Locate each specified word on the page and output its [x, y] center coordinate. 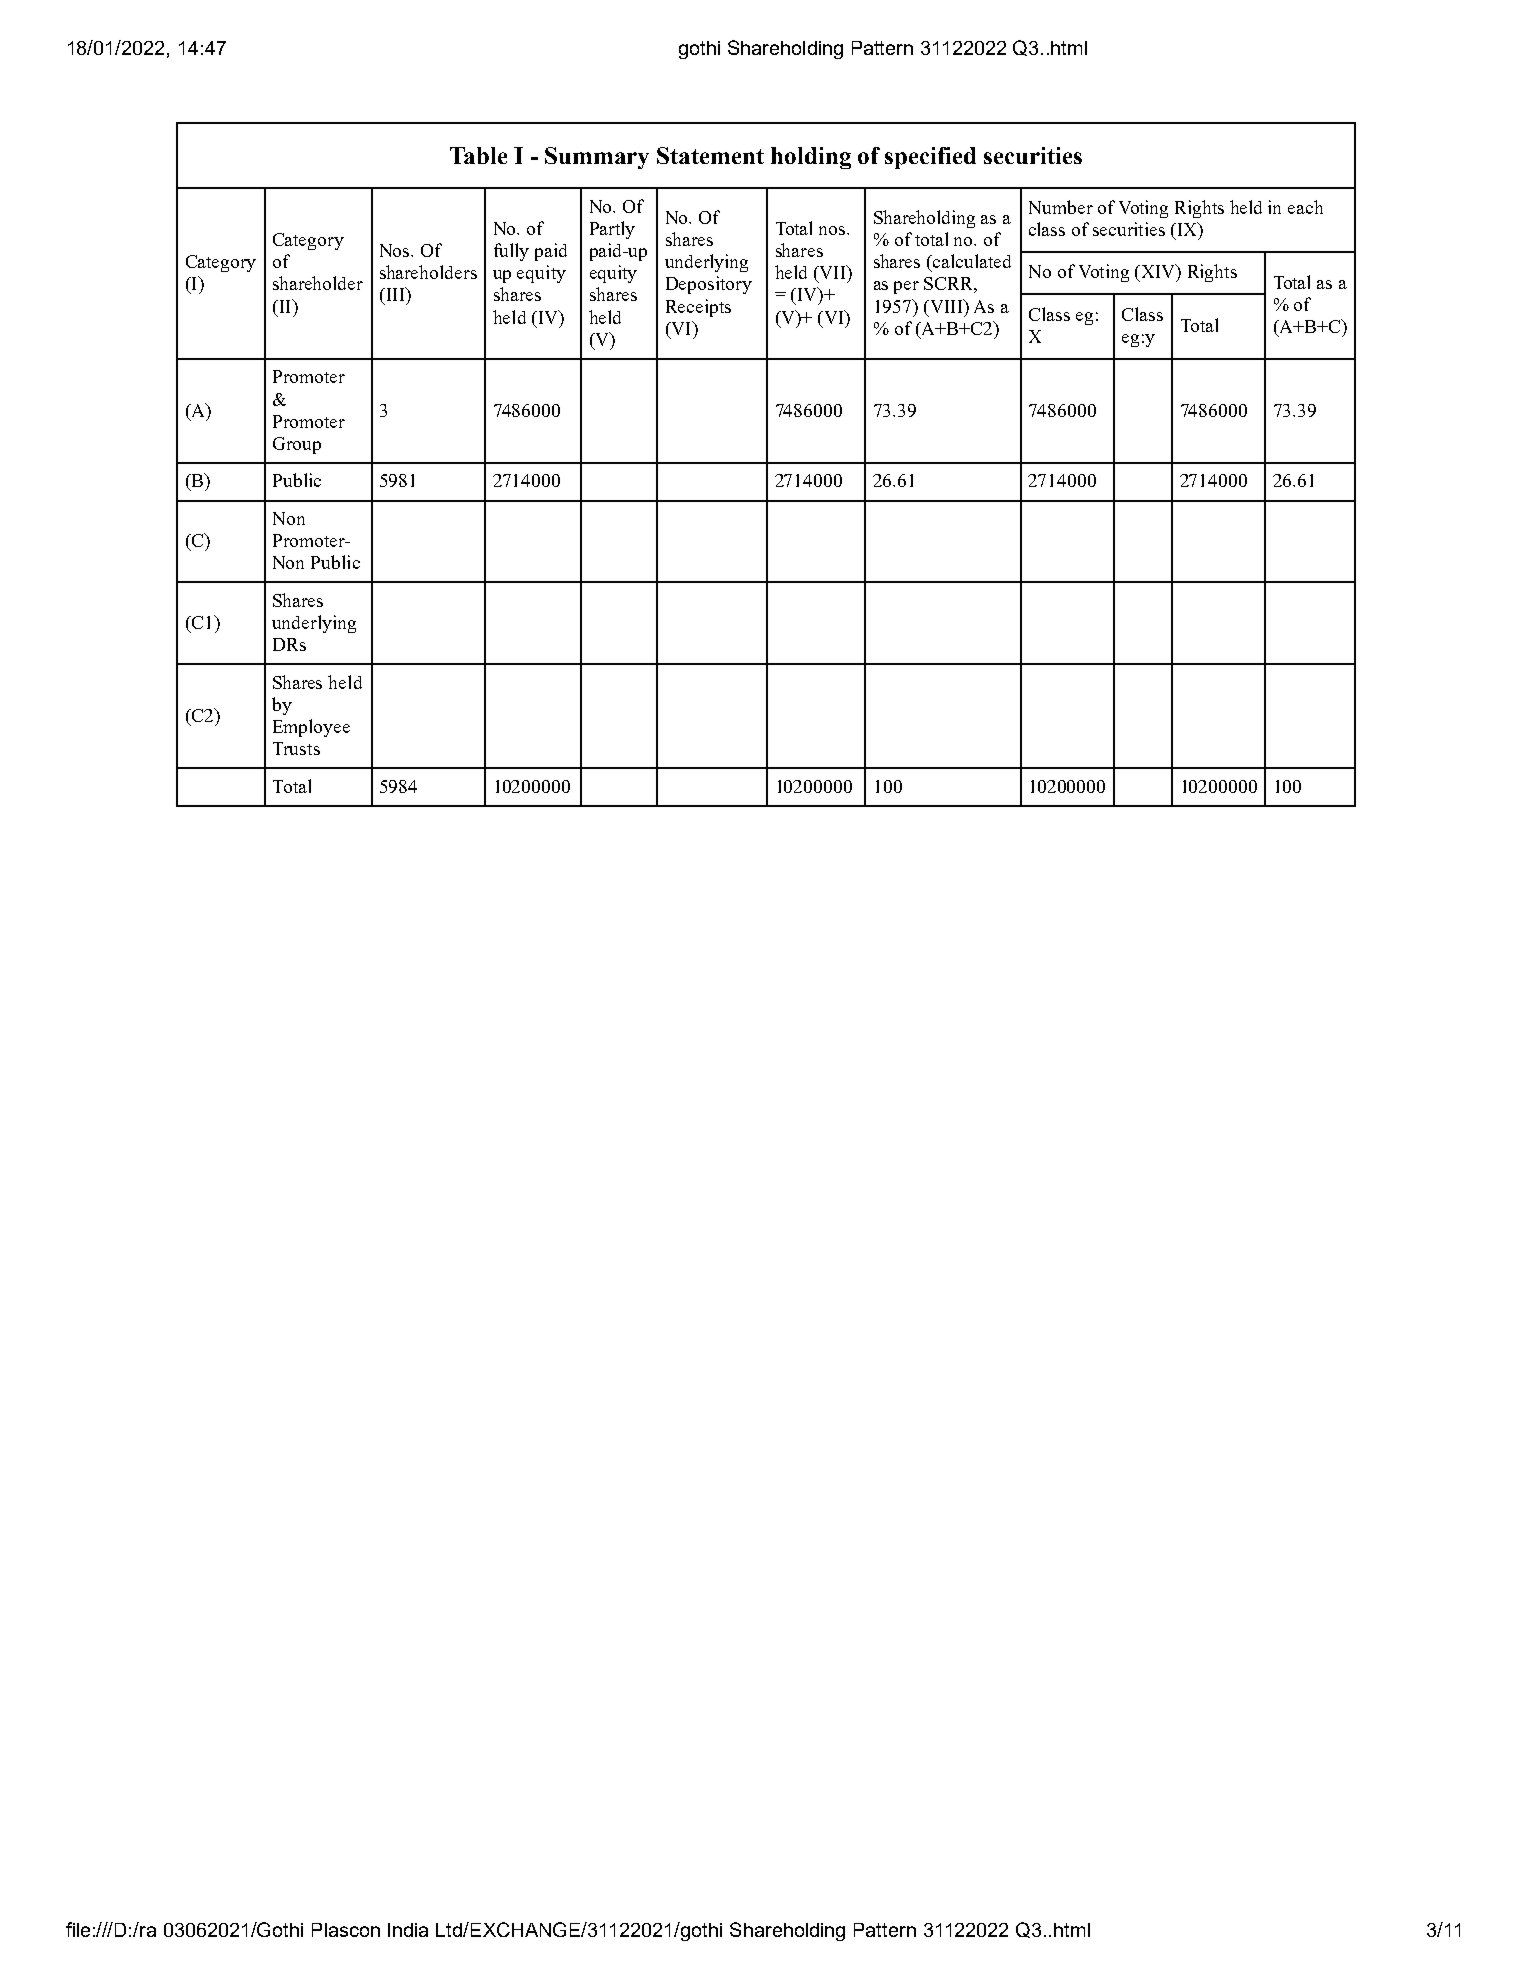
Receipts [698, 308]
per [906, 287]
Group [297, 445]
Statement [710, 155]
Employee [311, 728]
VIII [946, 306]
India [408, 1930]
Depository [709, 285]
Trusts [296, 748]
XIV [1158, 272]
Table [478, 155]
